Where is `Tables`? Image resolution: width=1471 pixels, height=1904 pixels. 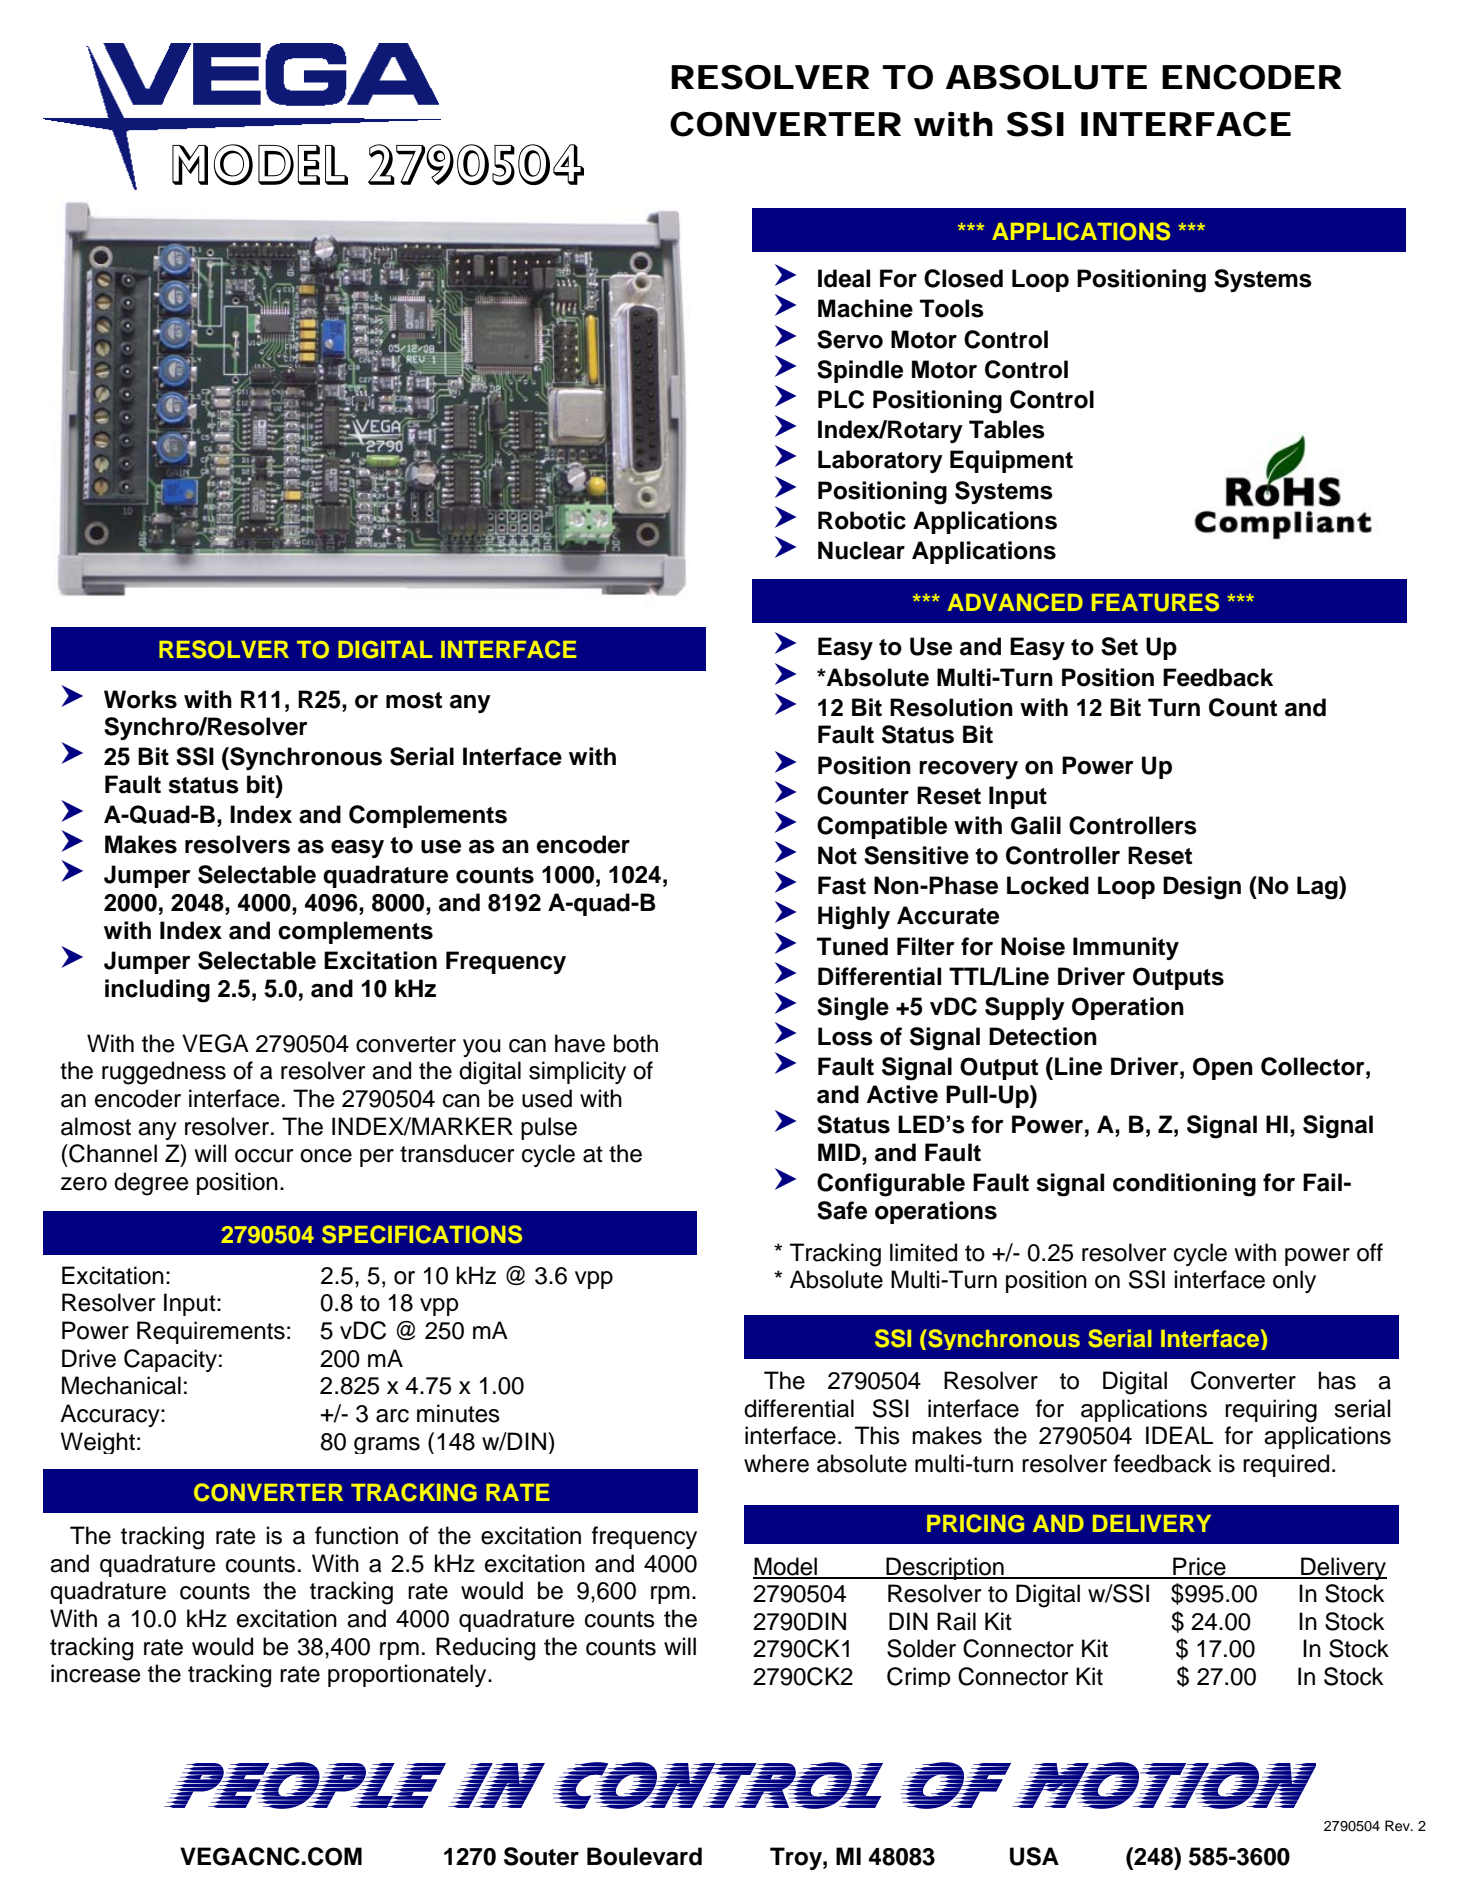
Tables is located at coordinates (1007, 429).
